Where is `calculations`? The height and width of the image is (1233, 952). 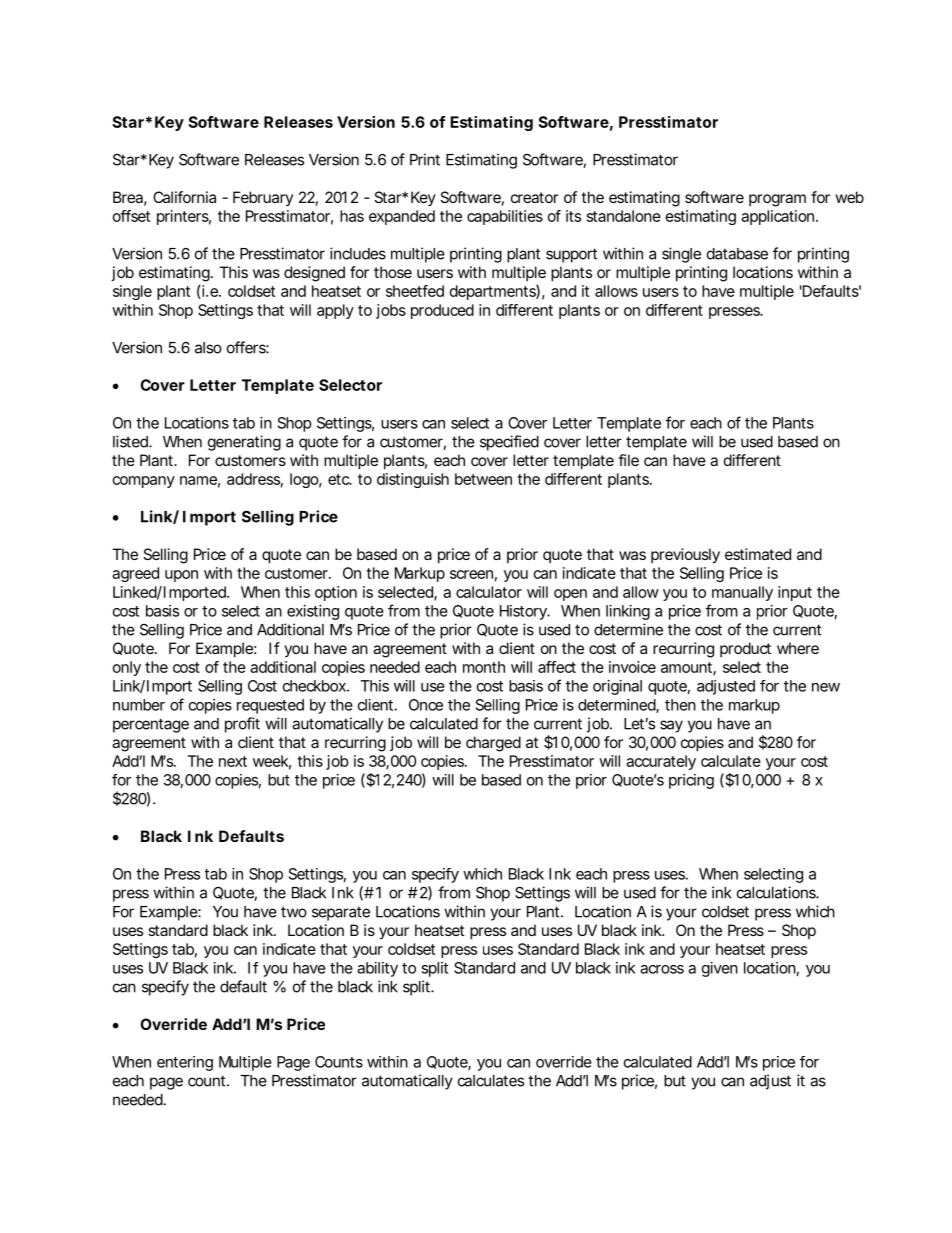
calculations is located at coordinates (778, 892).
